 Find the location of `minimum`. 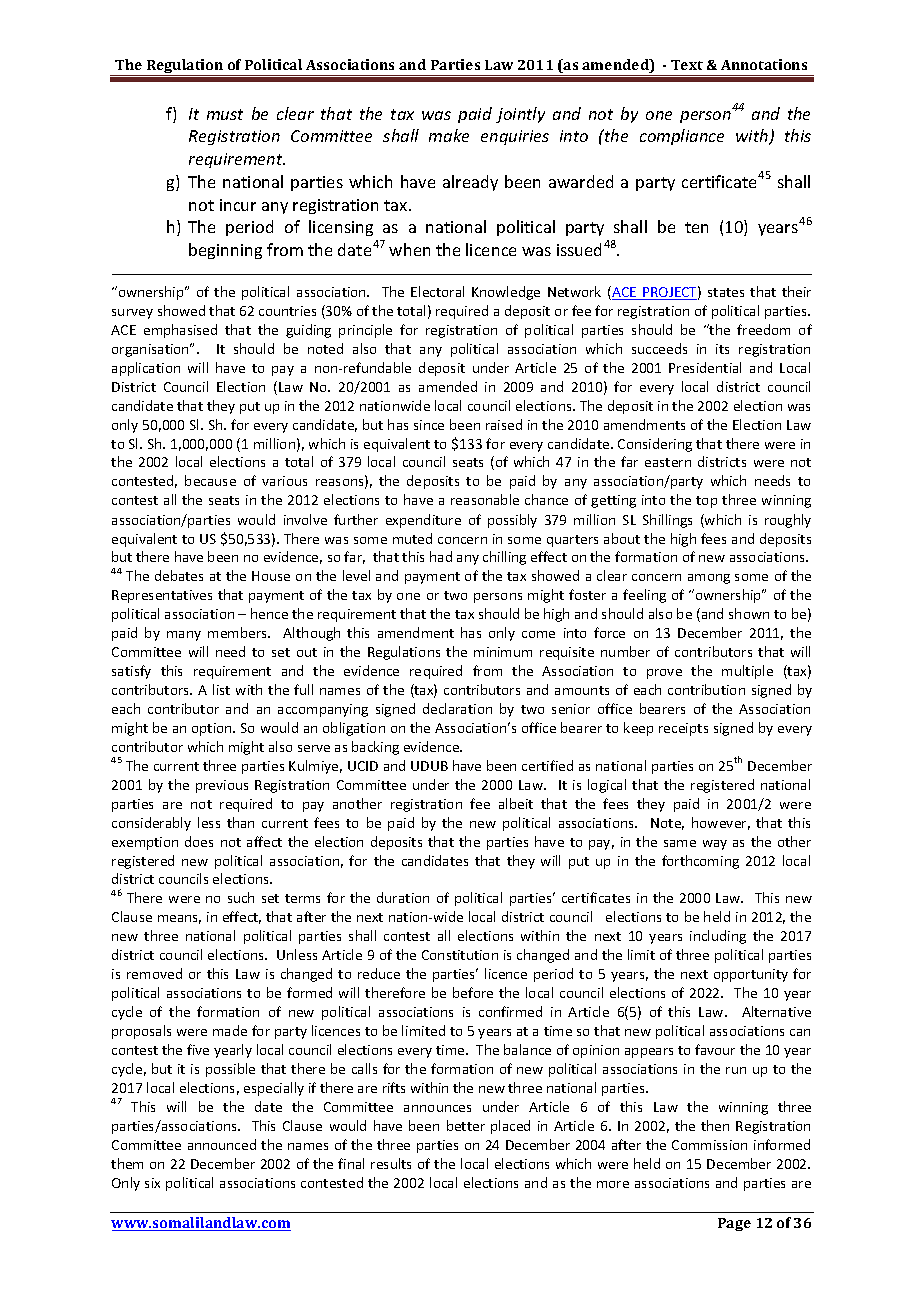

minimum is located at coordinates (503, 652).
